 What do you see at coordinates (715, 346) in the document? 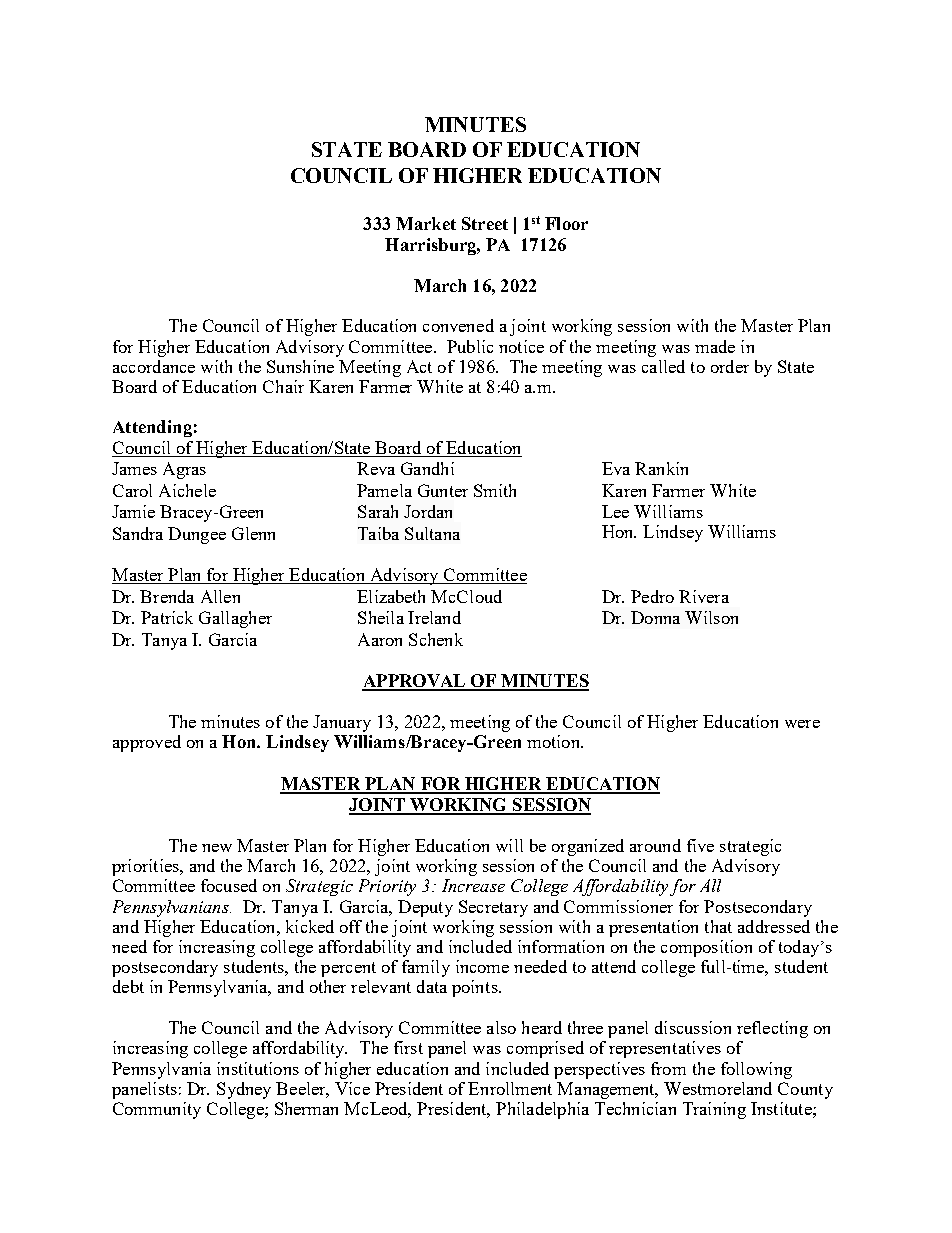
I see `made` at bounding box center [715, 346].
